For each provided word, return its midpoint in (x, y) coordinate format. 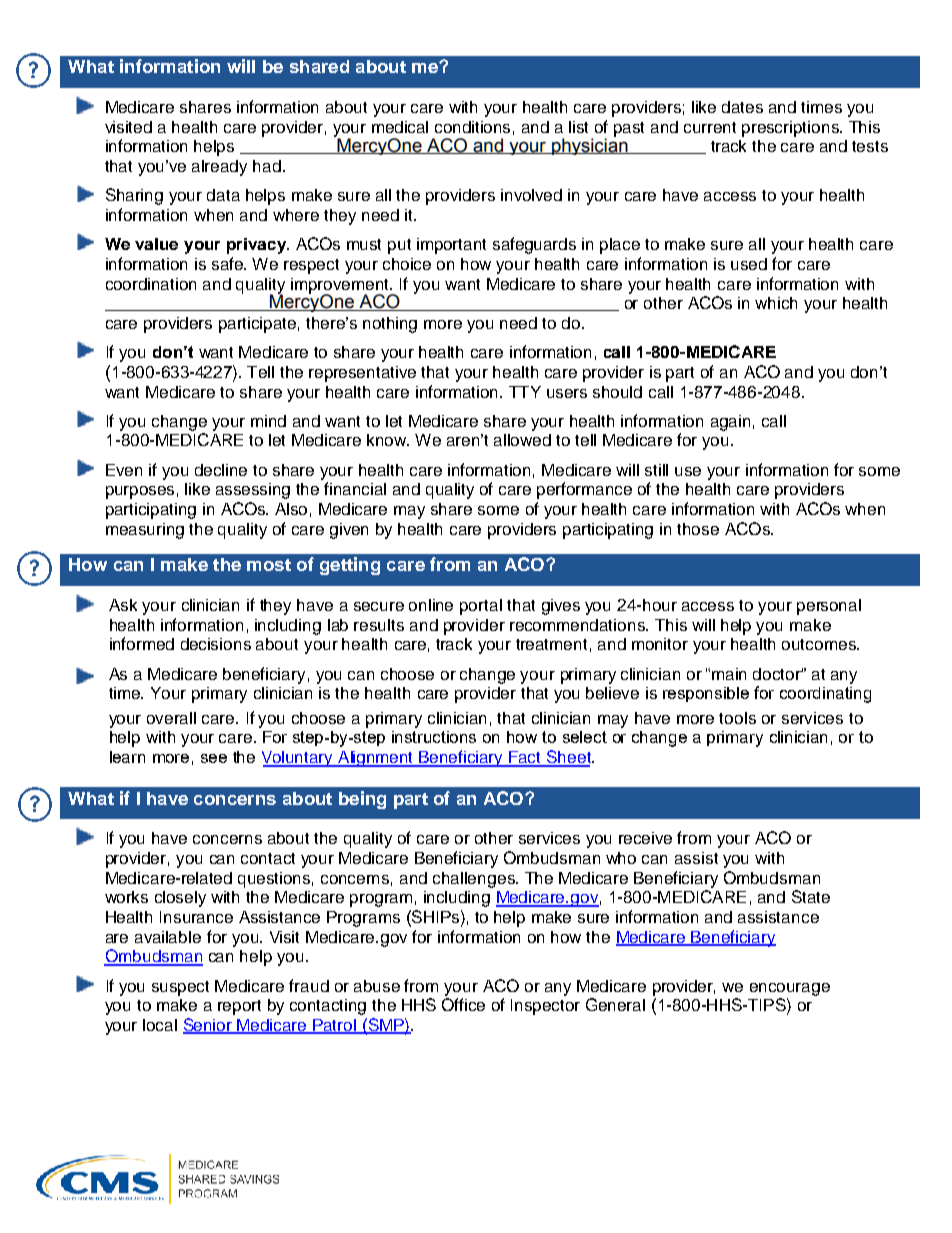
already (219, 168)
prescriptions (791, 129)
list (578, 127)
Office (463, 1004)
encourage (790, 989)
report (239, 1007)
